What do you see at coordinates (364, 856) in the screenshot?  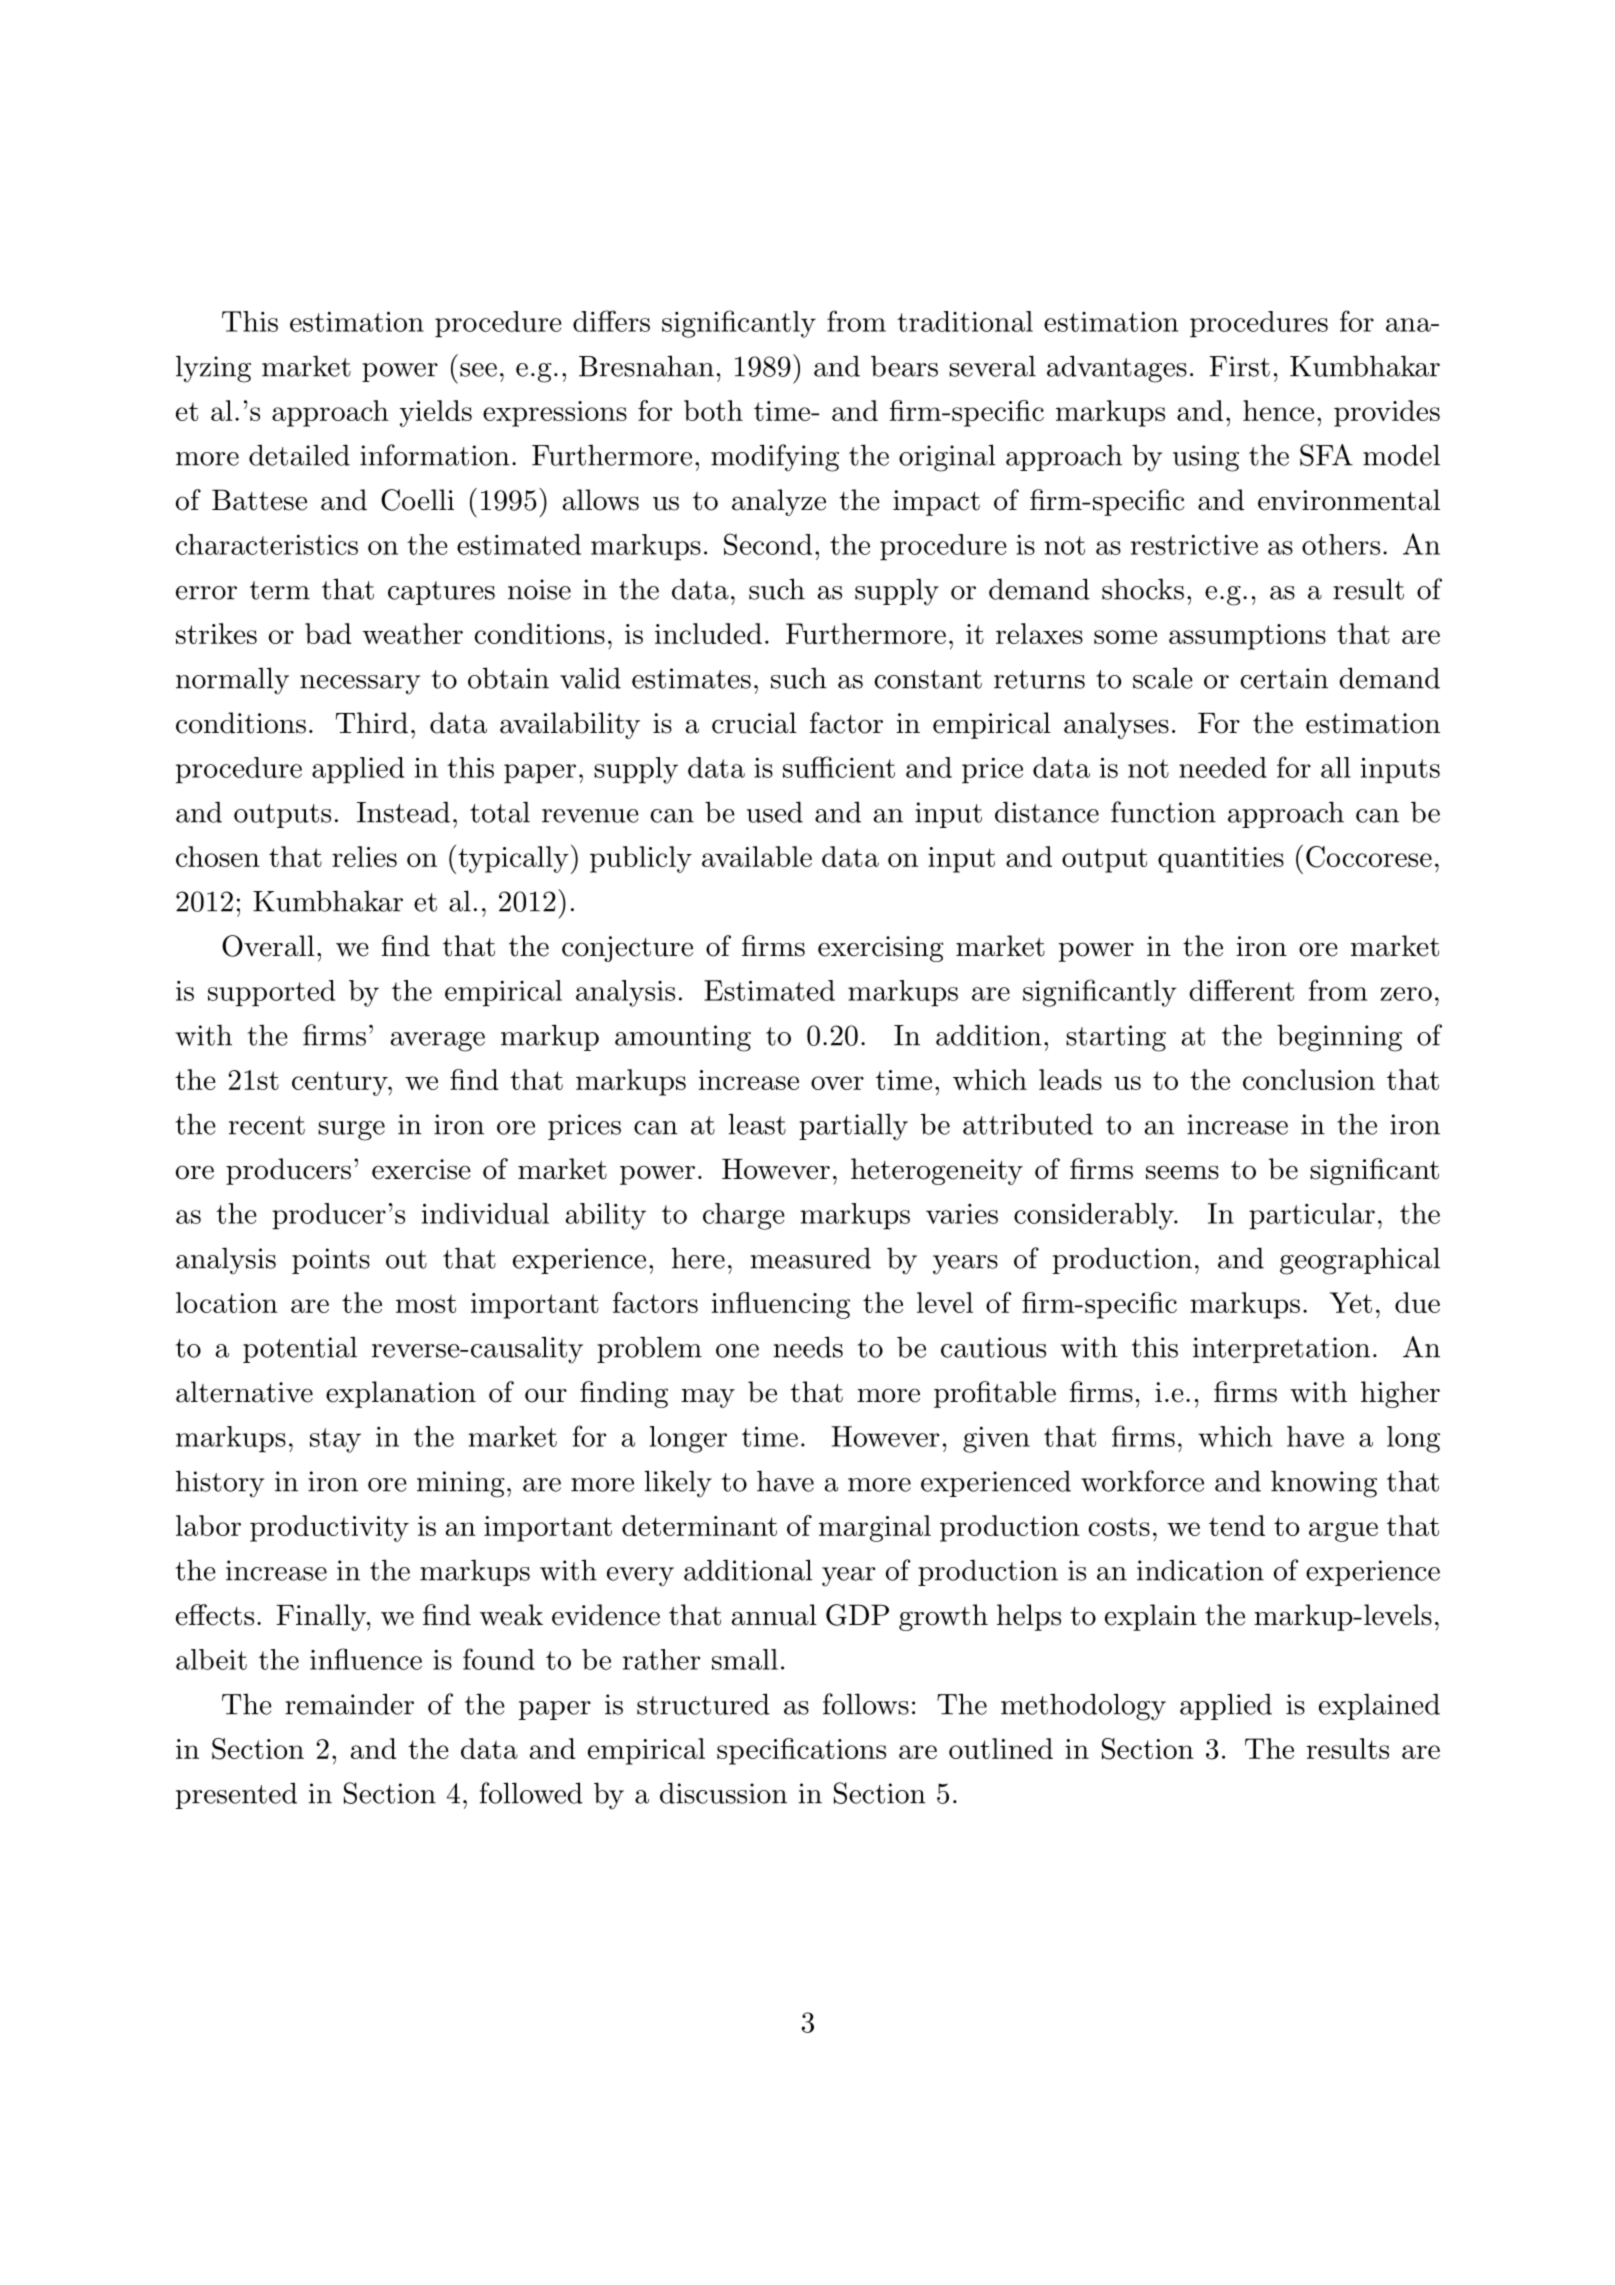 I see `relies` at bounding box center [364, 856].
